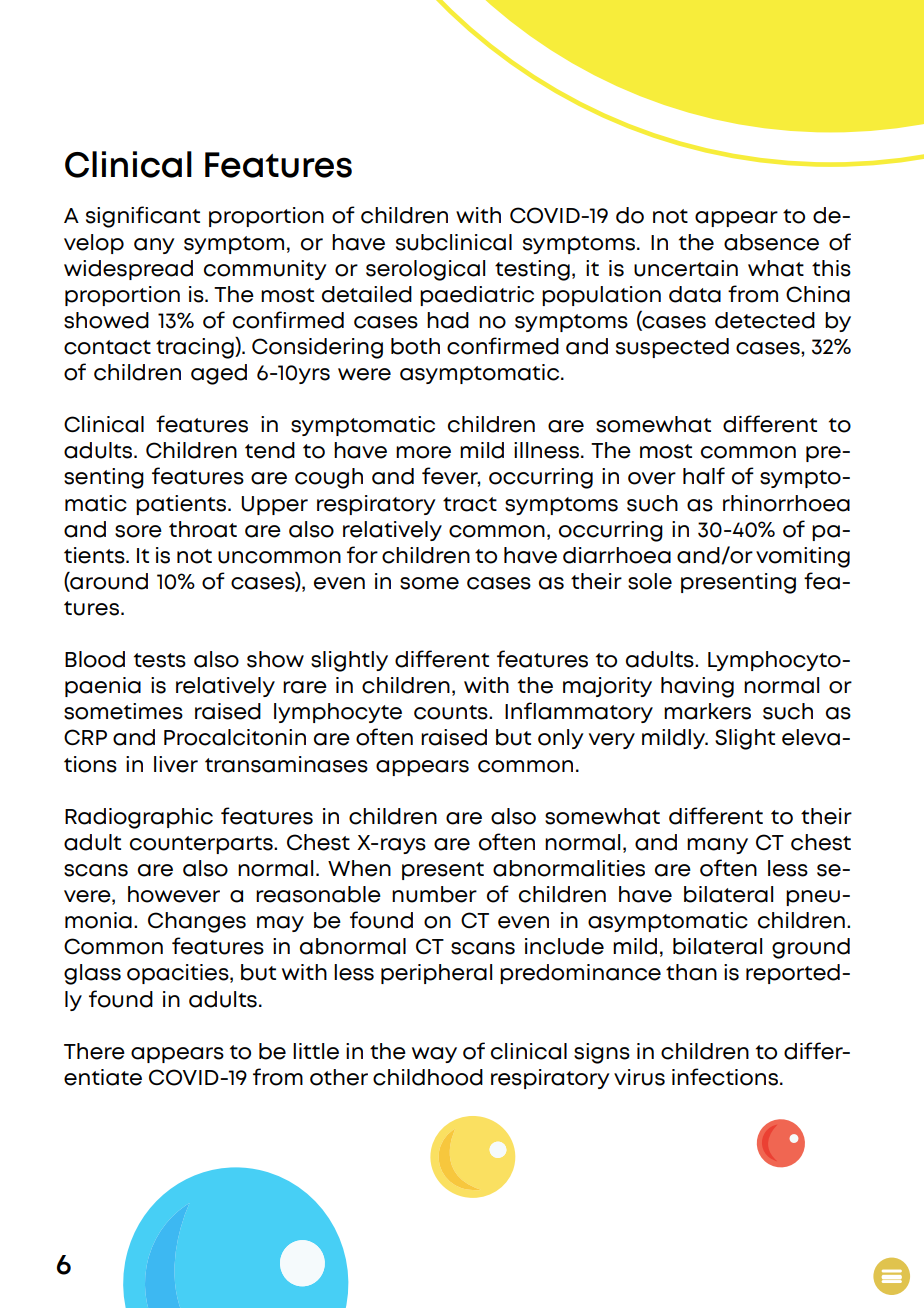 The width and height of the image is (924, 1308). I want to click on more, so click(423, 452).
